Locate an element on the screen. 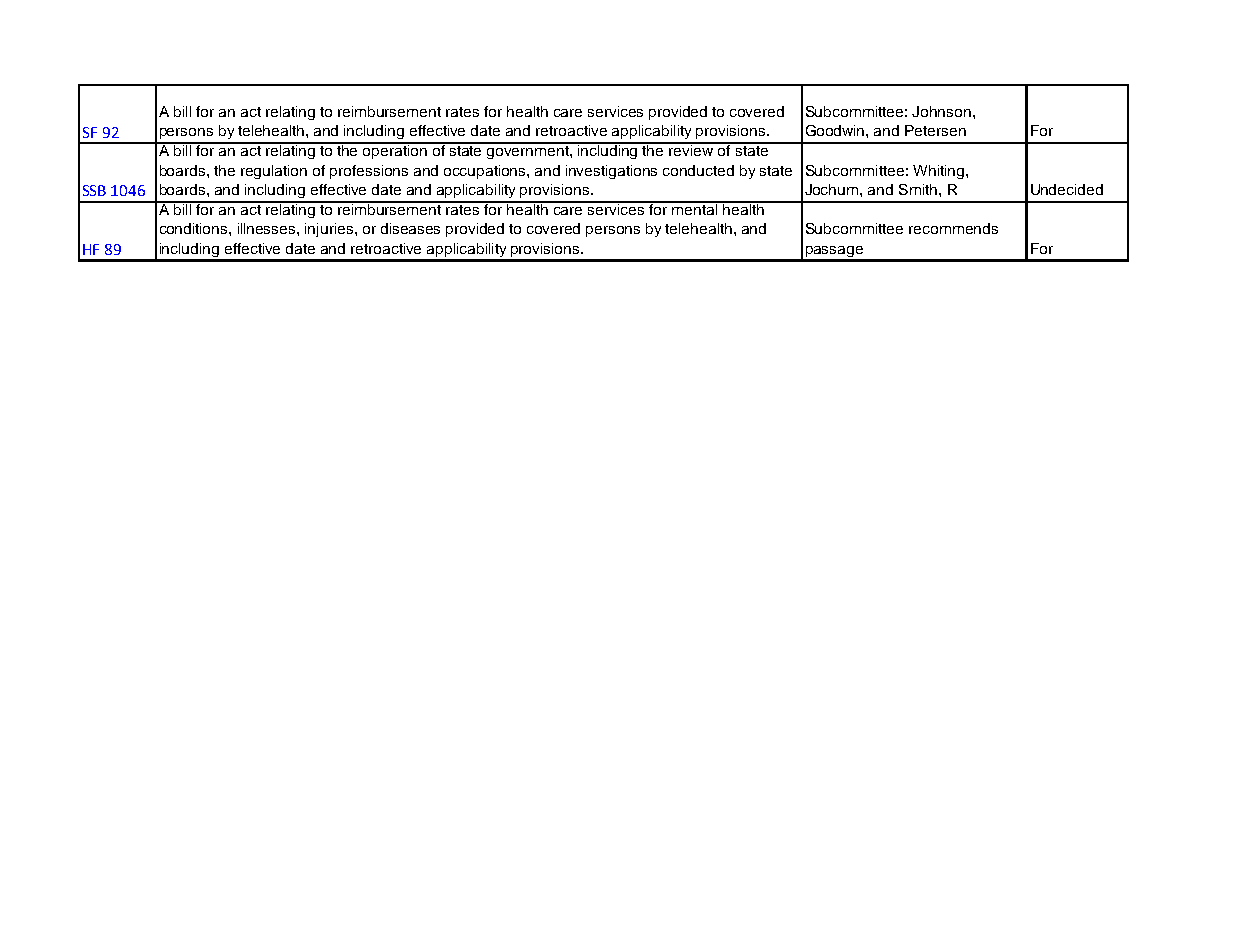 Image resolution: width=1233 pixels, height=952 pixels. regulation is located at coordinates (274, 172).
